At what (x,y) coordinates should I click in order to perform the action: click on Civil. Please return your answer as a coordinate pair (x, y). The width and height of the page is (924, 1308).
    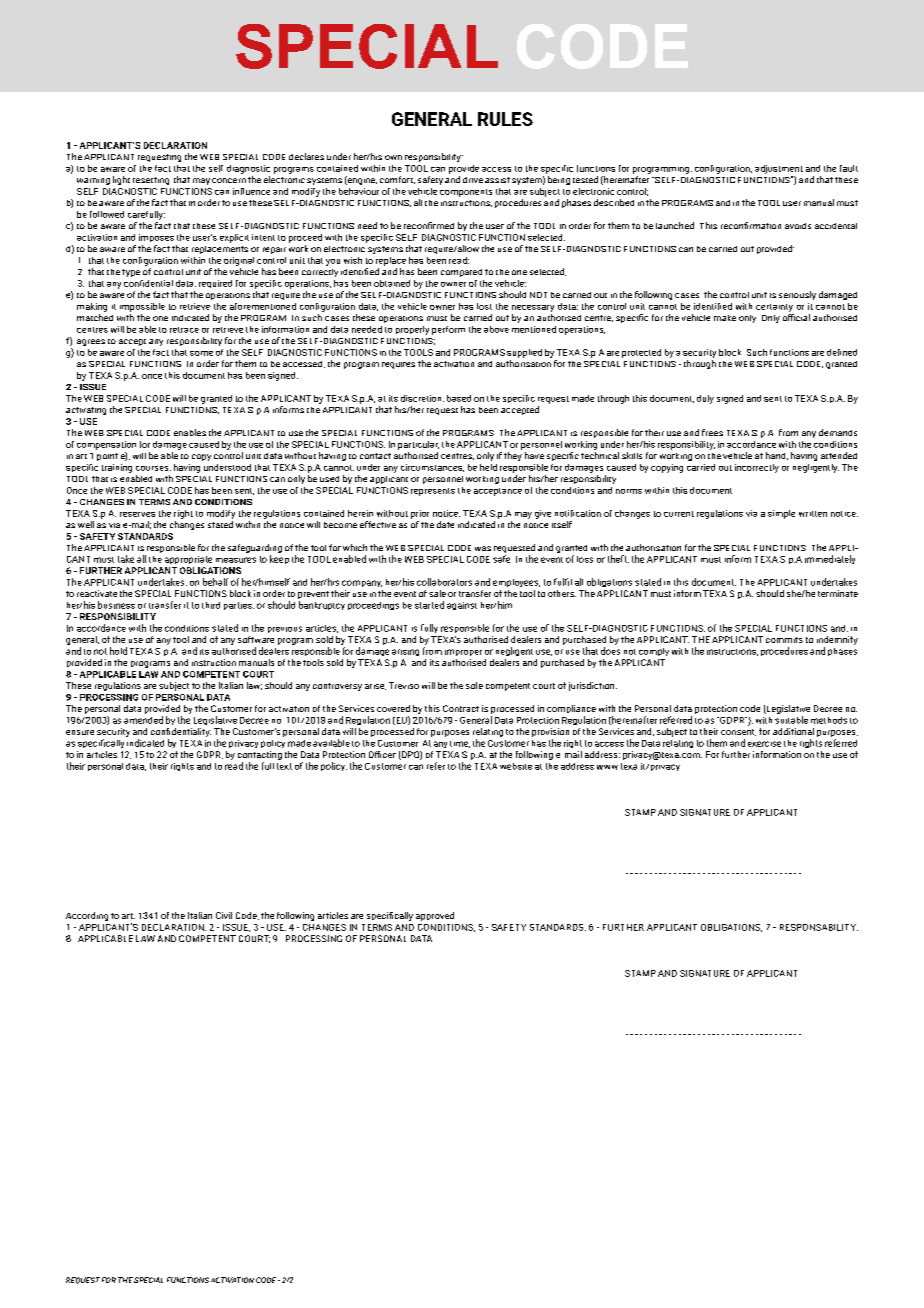
    Looking at the image, I should click on (224, 915).
